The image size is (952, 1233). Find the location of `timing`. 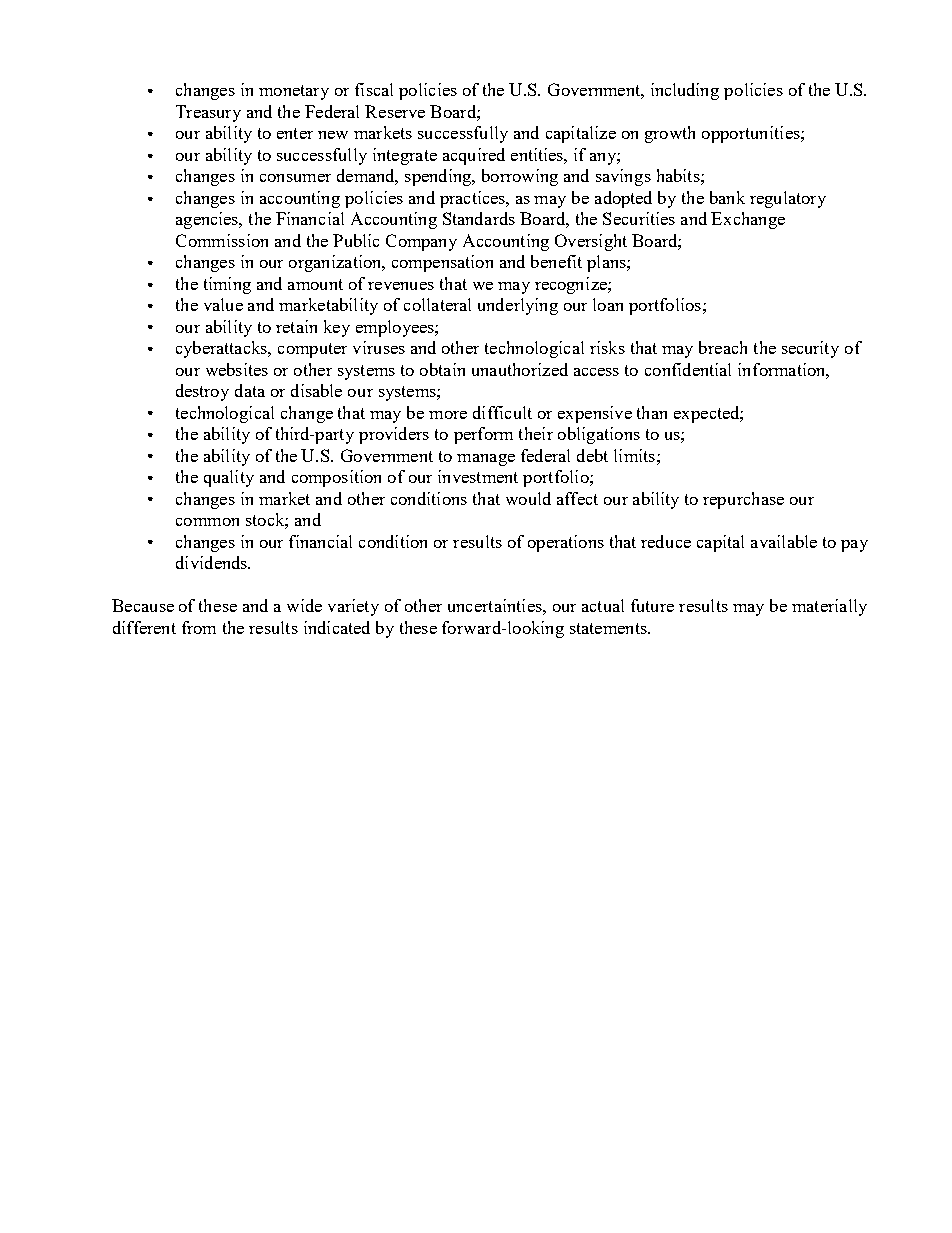

timing is located at coordinates (227, 285).
